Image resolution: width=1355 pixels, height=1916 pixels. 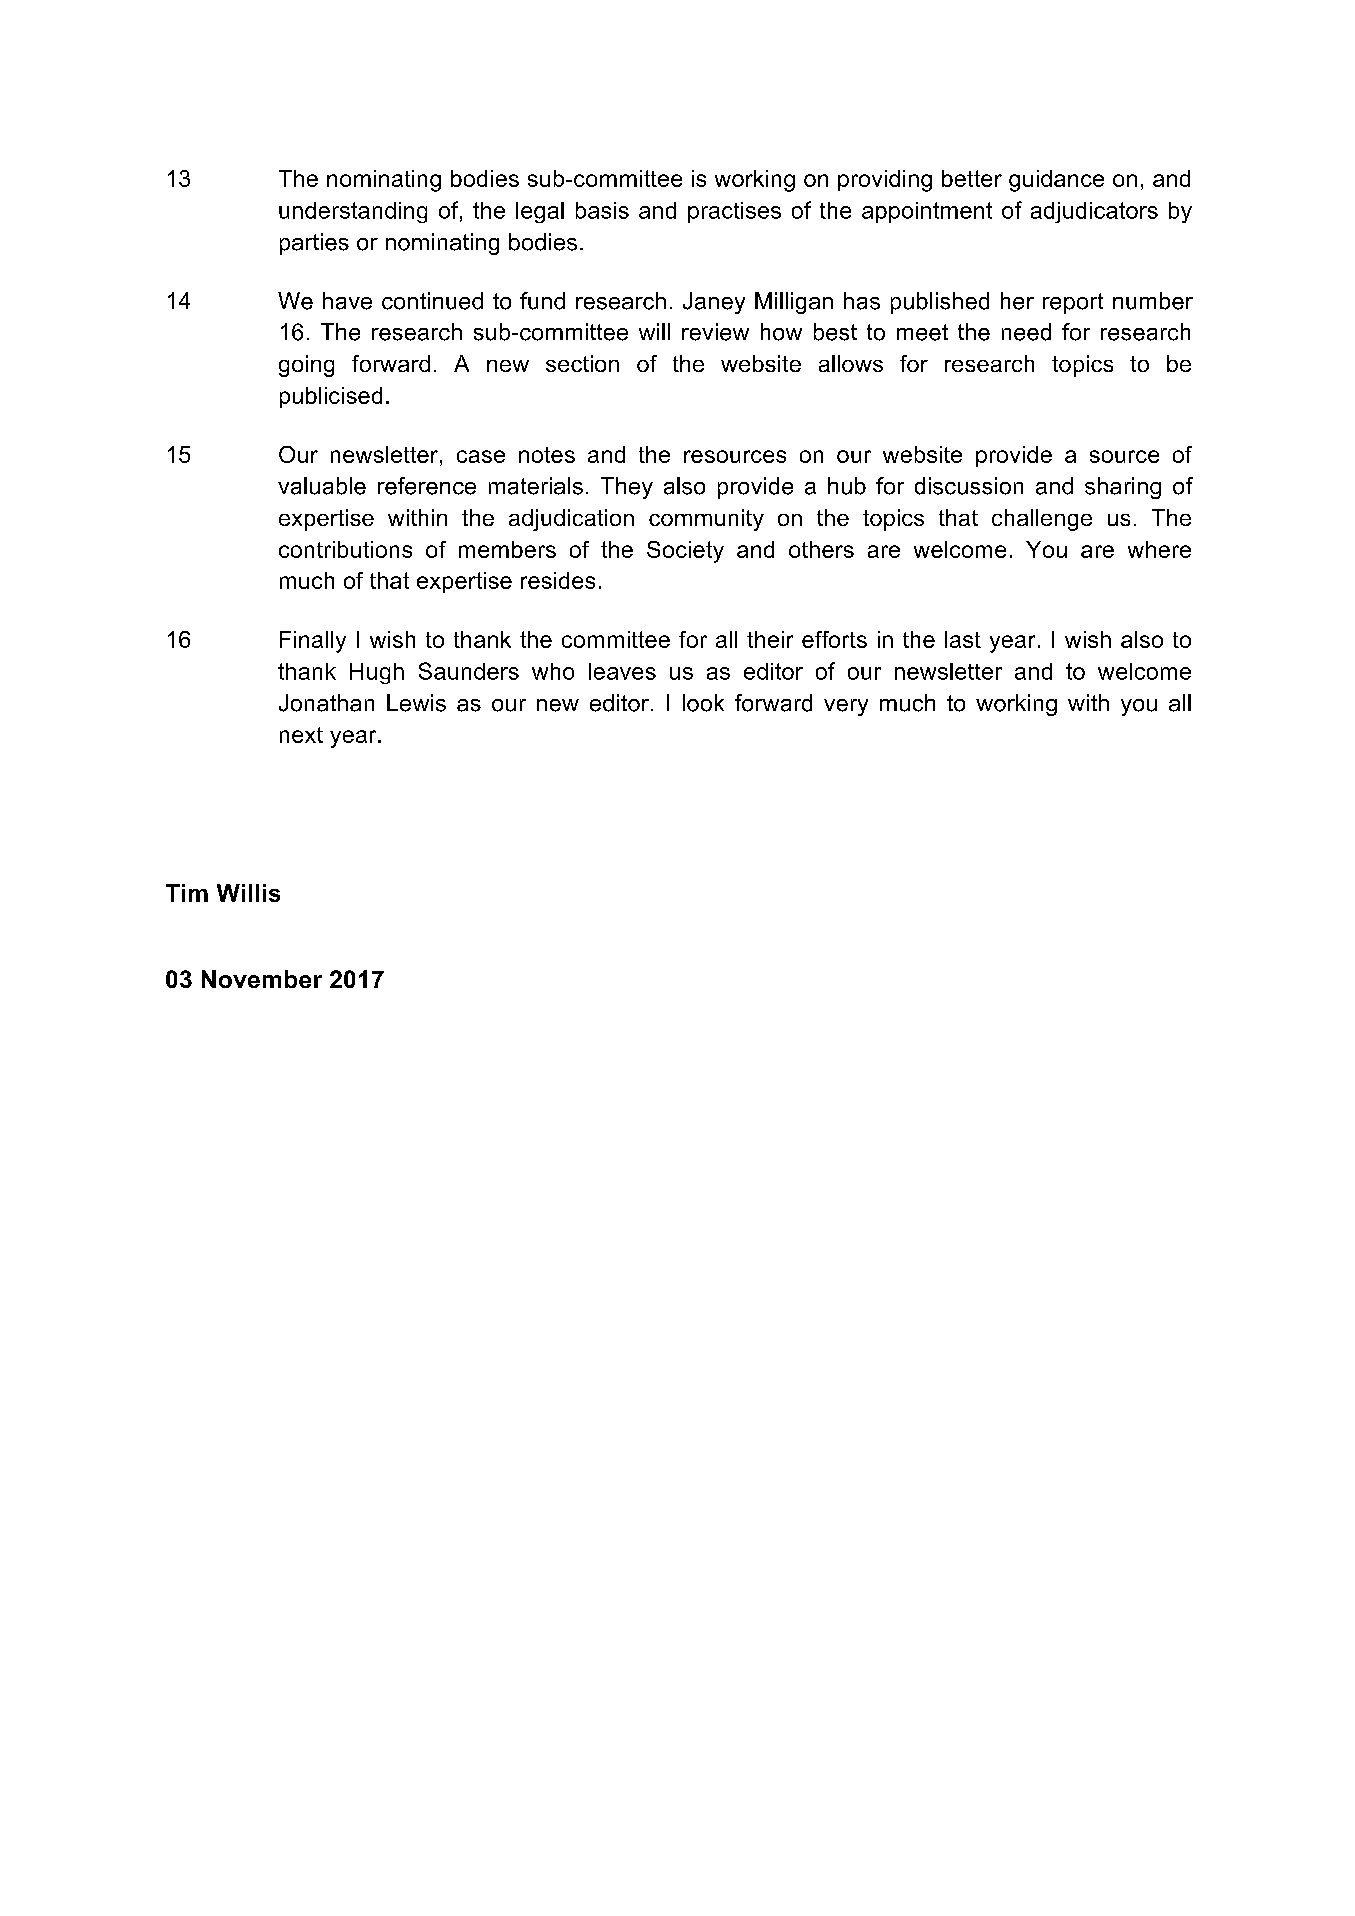 I want to click on Tim, so click(x=187, y=893).
